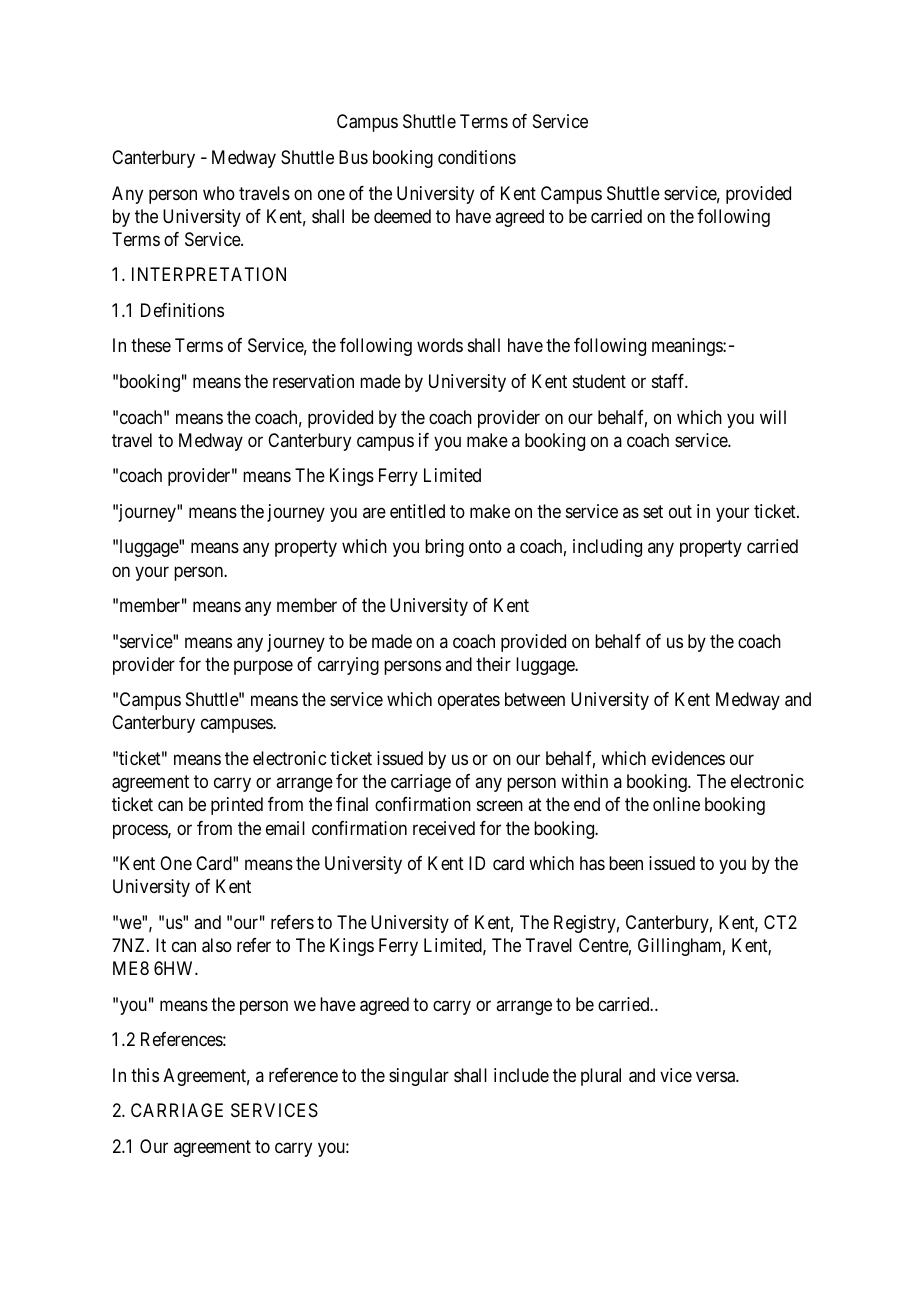  What do you see at coordinates (263, 667) in the screenshot?
I see `purpose` at bounding box center [263, 667].
